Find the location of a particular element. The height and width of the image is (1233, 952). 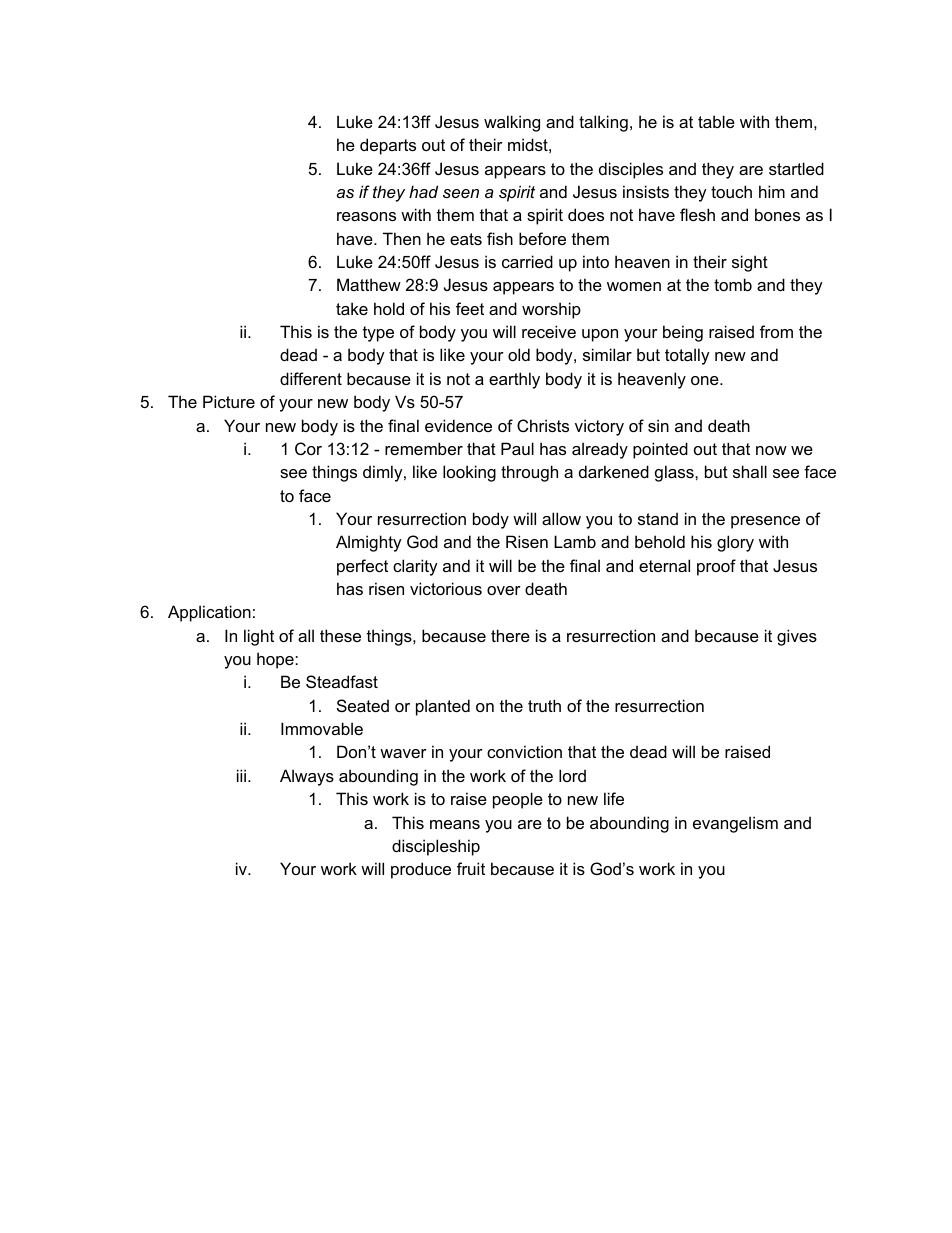

departs is located at coordinates (388, 146).
